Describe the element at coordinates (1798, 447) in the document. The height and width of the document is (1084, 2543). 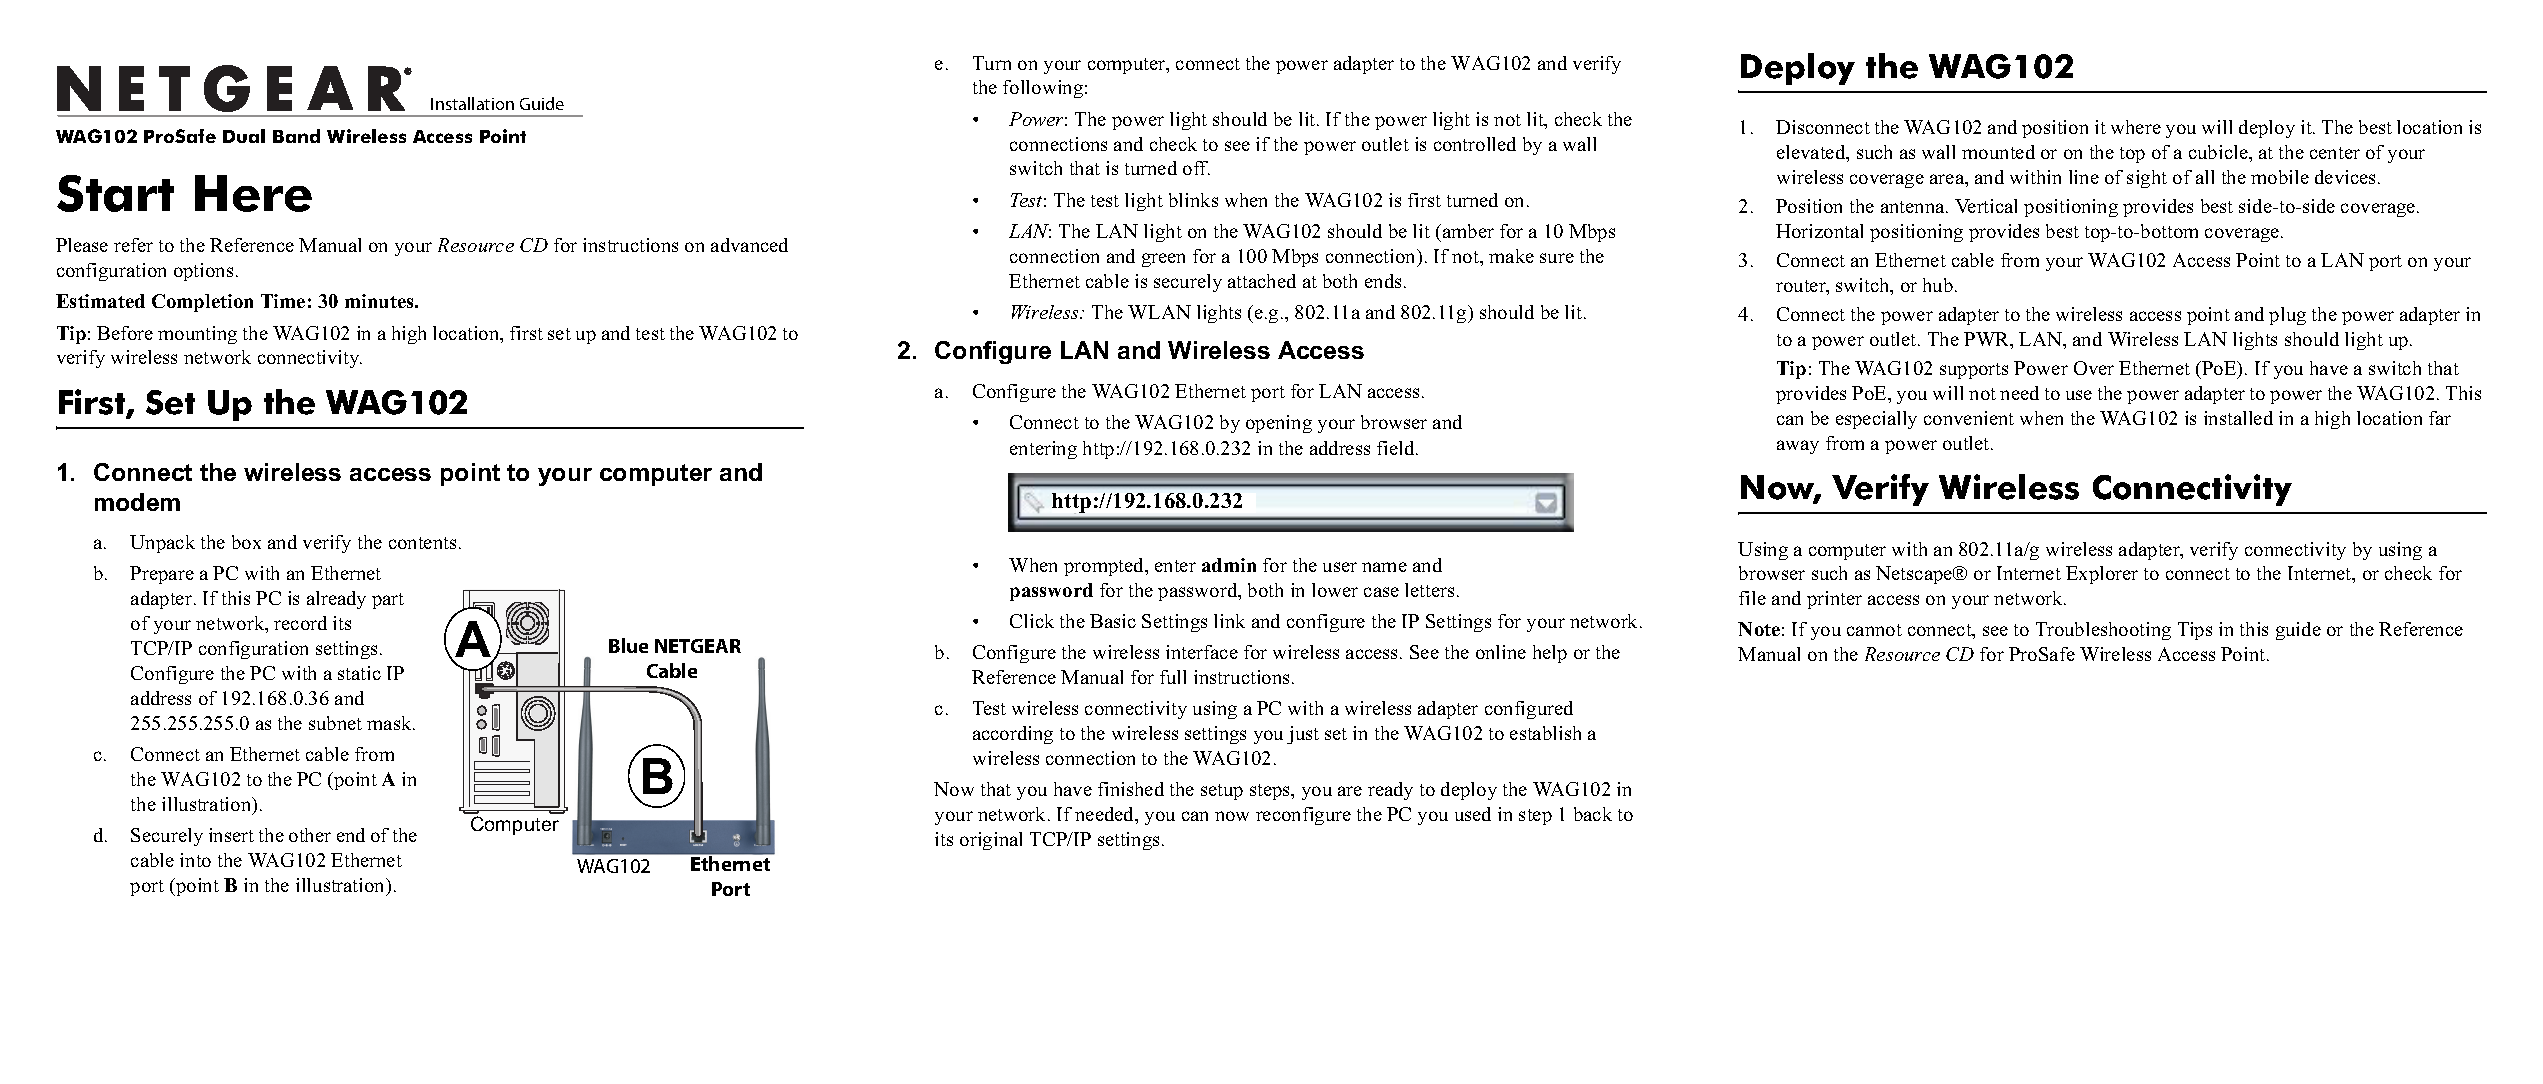
I see `away` at that location.
